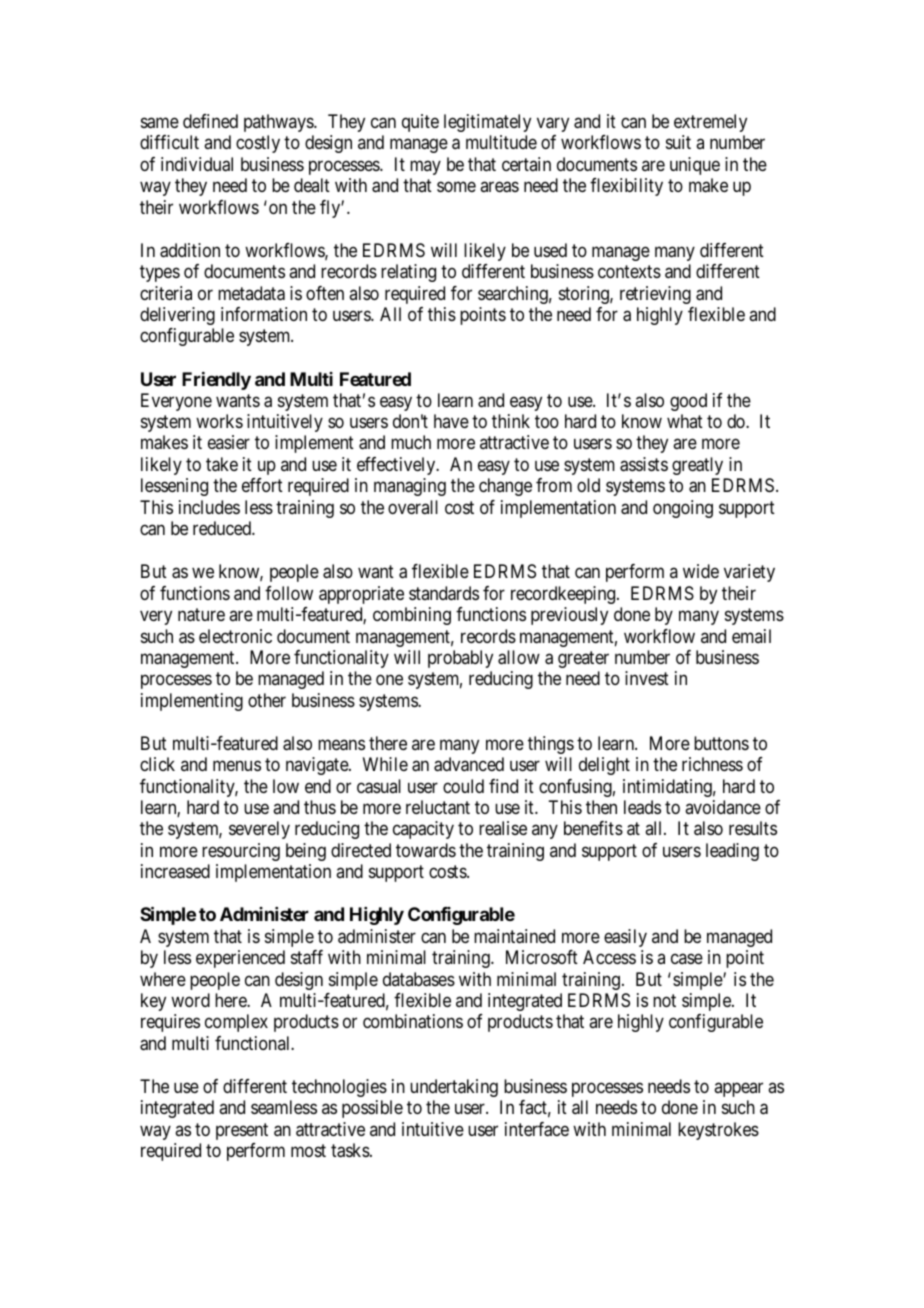  What do you see at coordinates (241, 852) in the screenshot?
I see `resourcing` at bounding box center [241, 852].
